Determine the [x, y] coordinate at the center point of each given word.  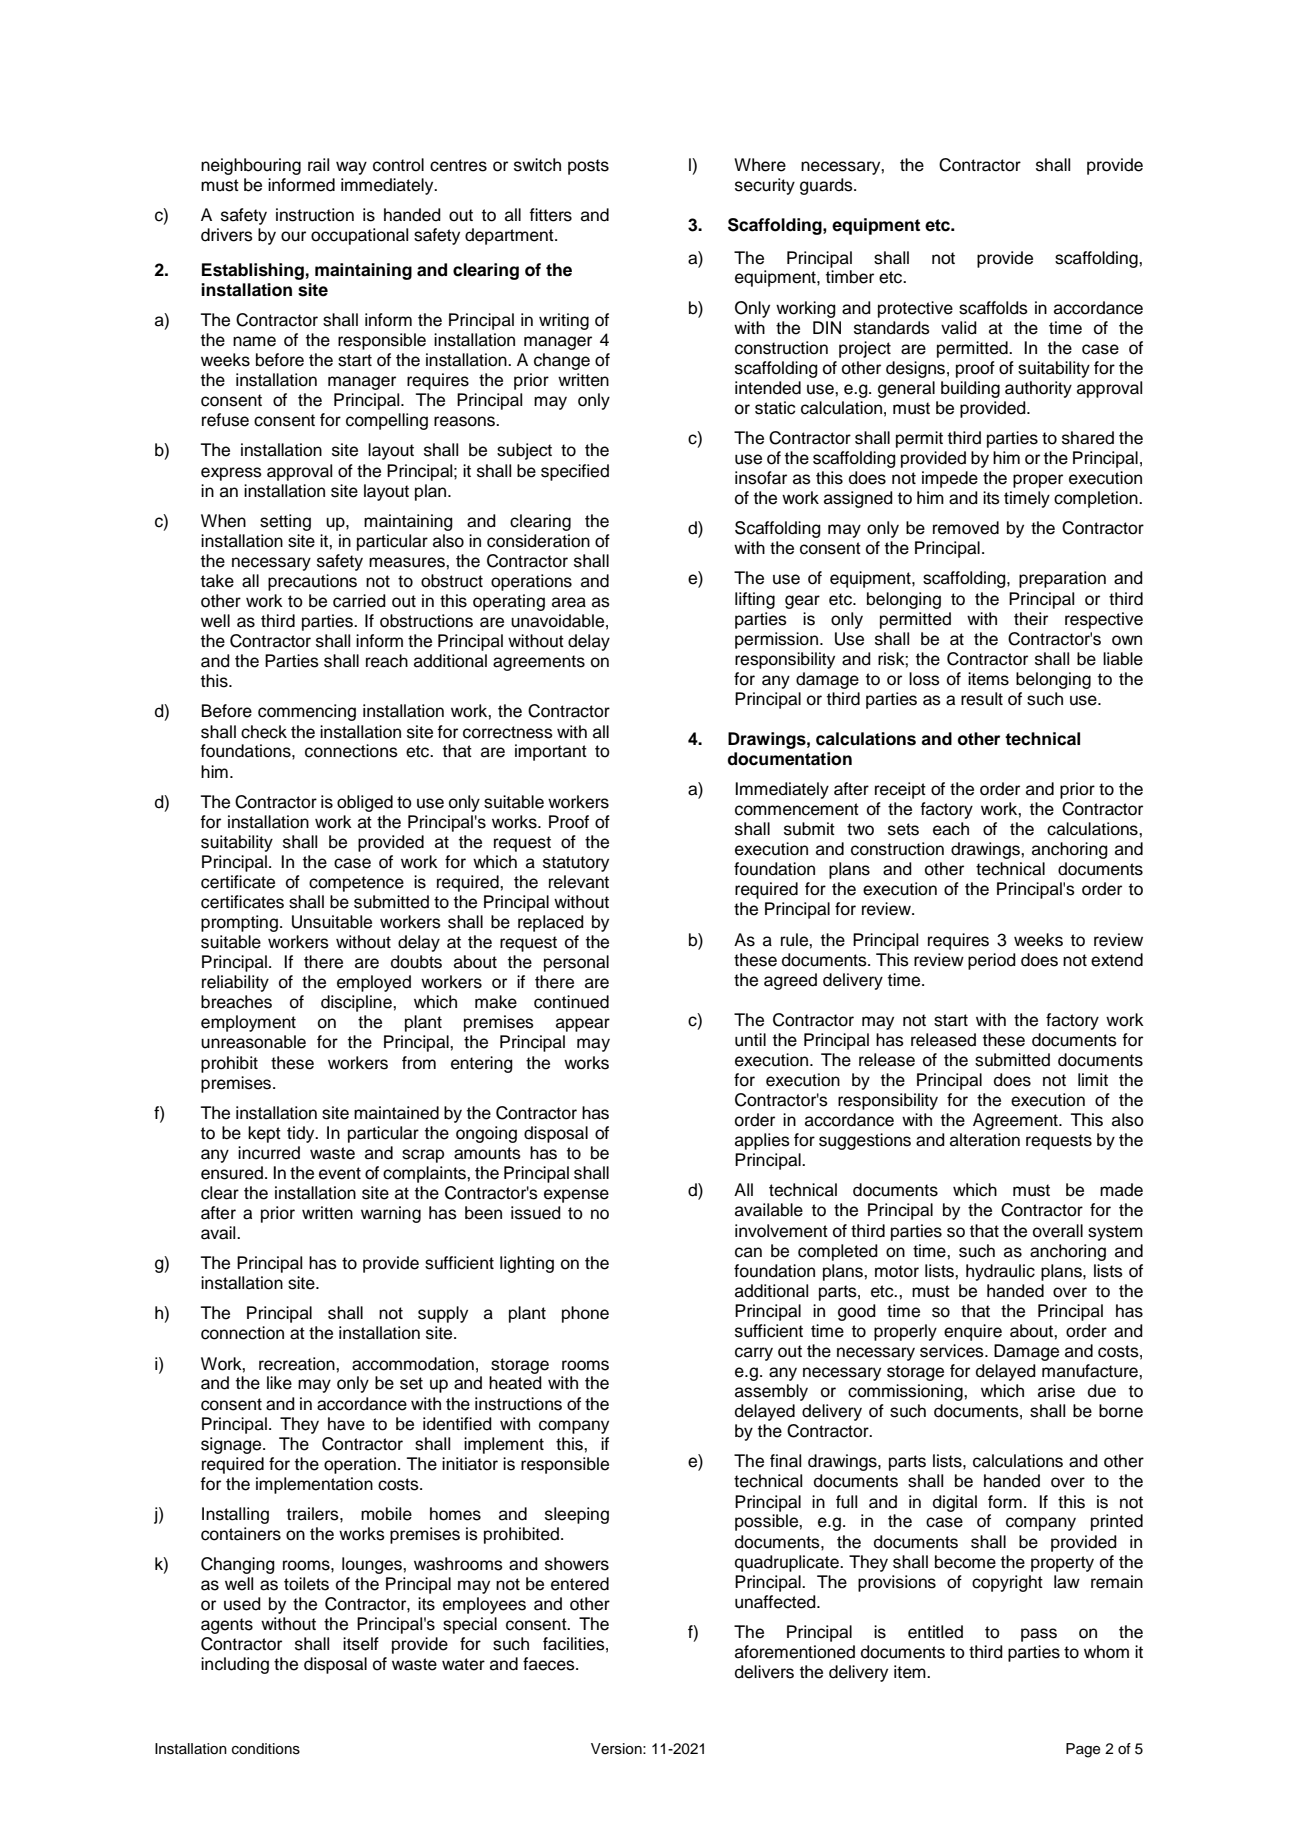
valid [959, 328]
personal [576, 963]
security [765, 186]
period [992, 961]
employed [374, 983]
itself [361, 1644]
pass [1039, 1635]
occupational [359, 236]
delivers [764, 1672]
